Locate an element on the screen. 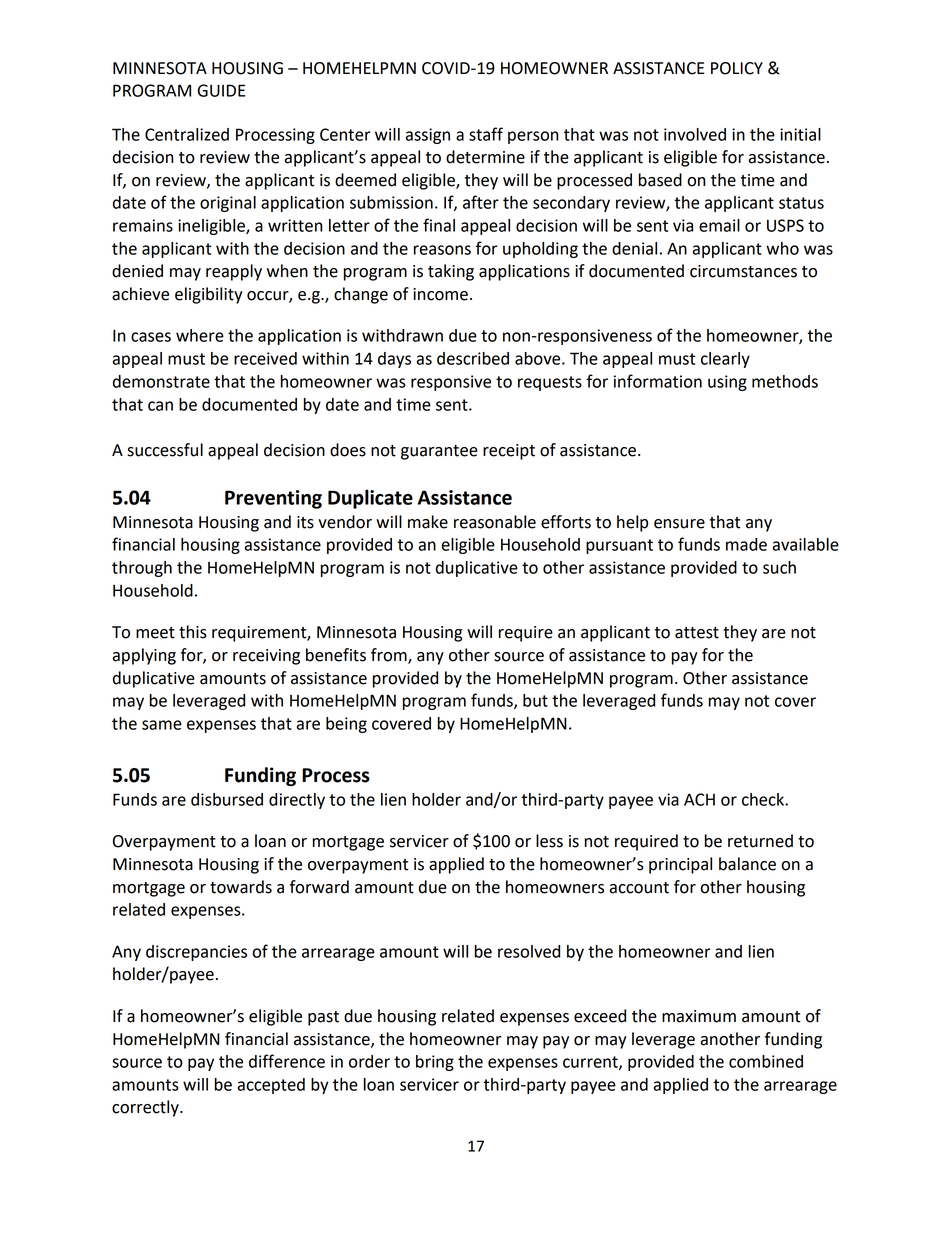  such is located at coordinates (779, 567).
